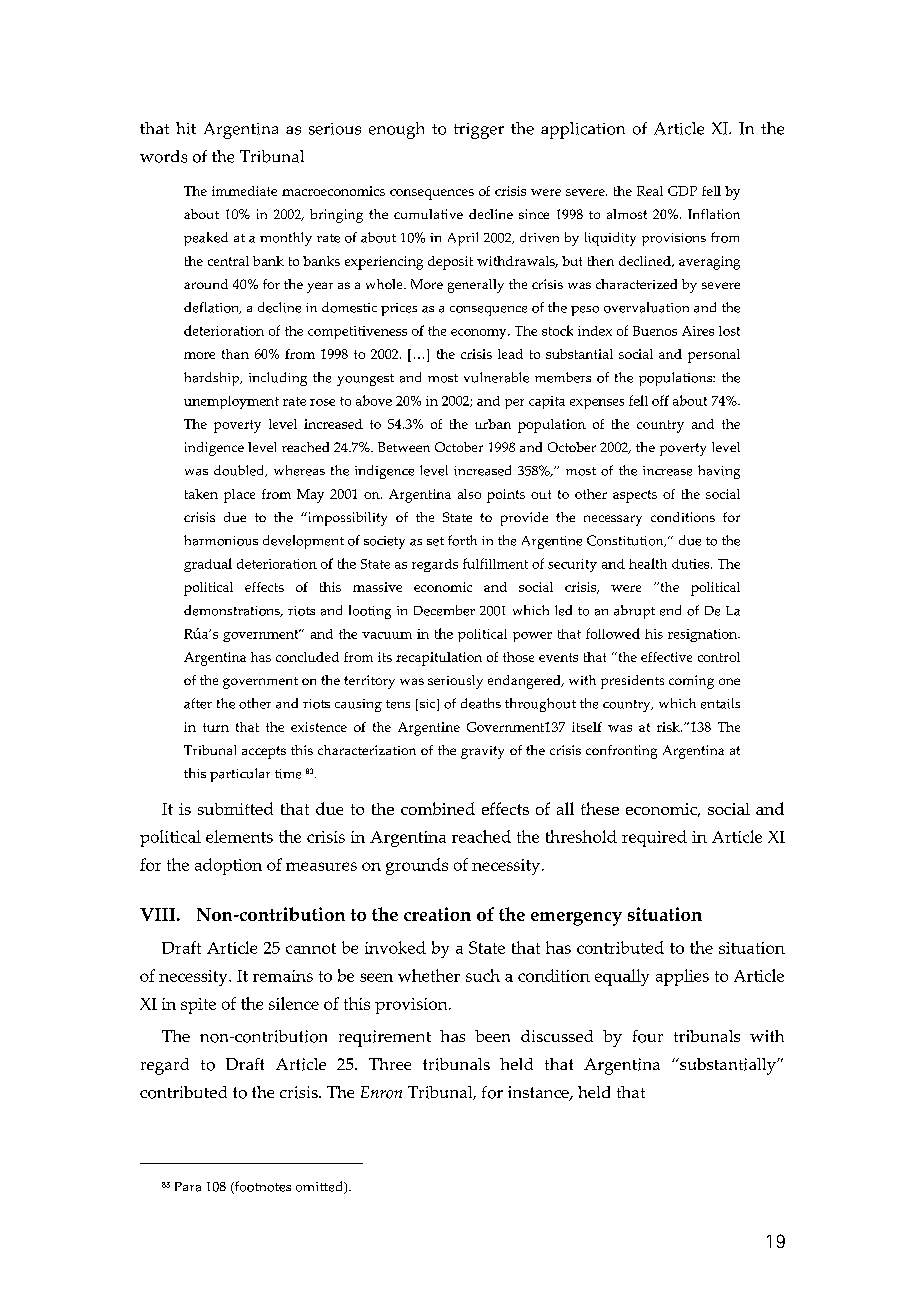 The width and height of the screenshot is (924, 1308). What do you see at coordinates (381, 1092) in the screenshot?
I see `Enron` at bounding box center [381, 1092].
